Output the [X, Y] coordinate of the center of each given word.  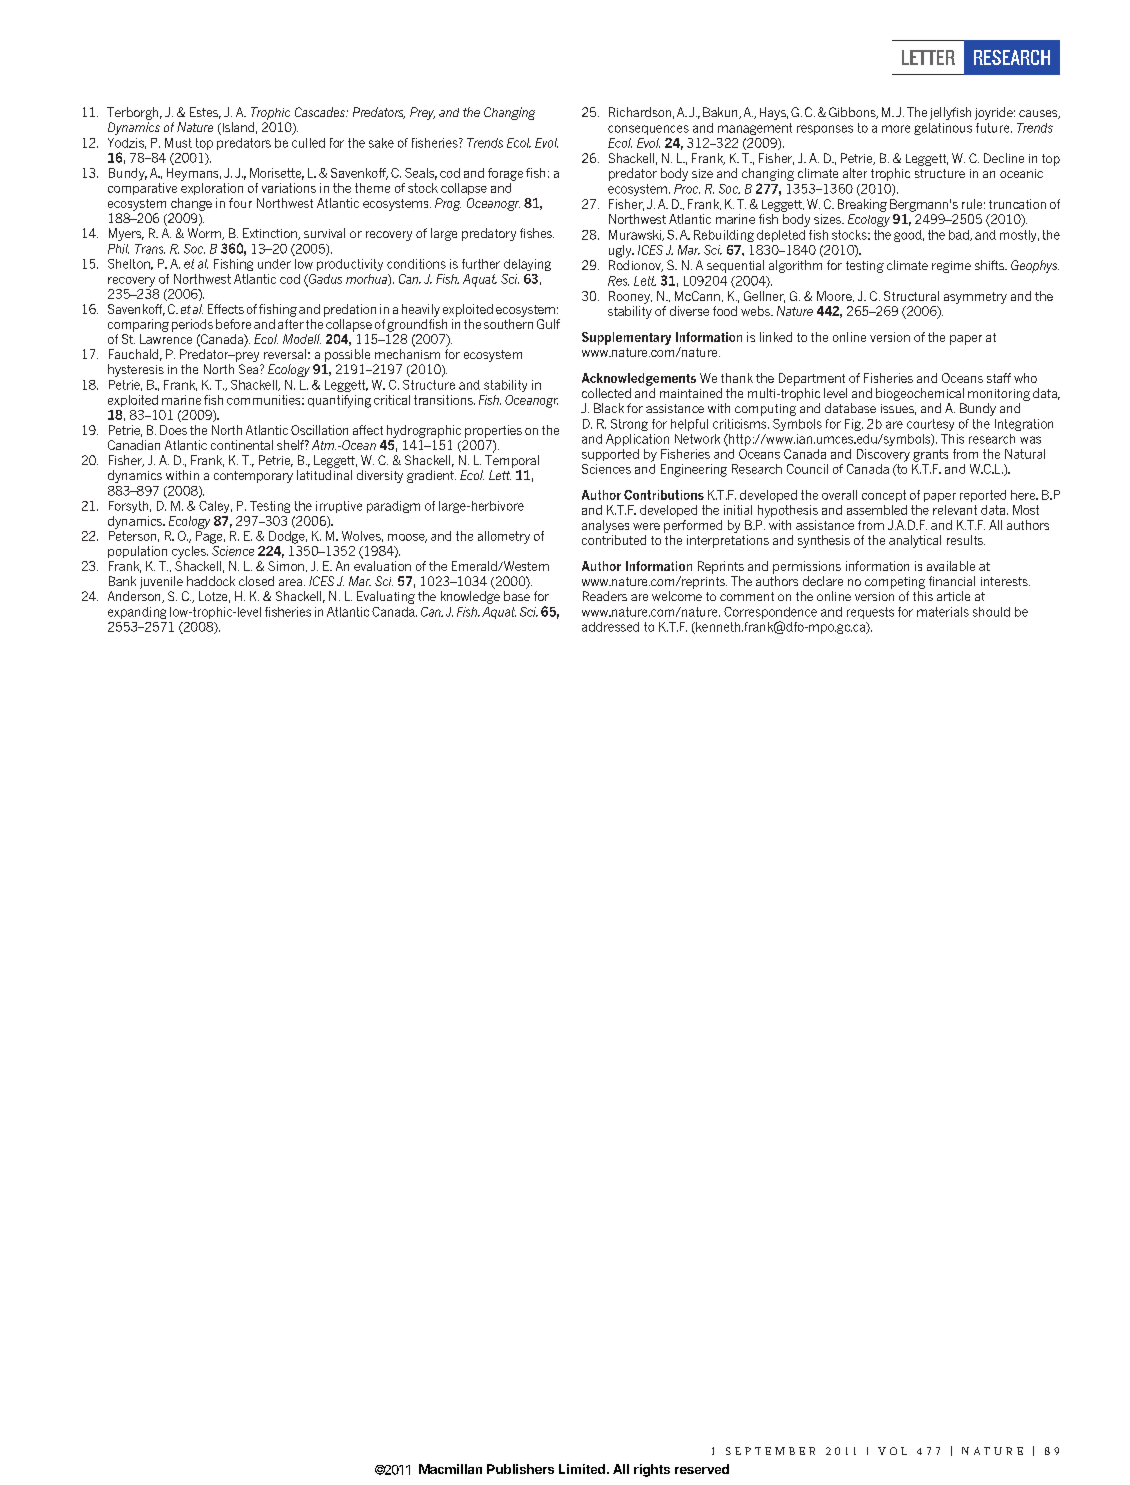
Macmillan [450, 1469]
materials [943, 612]
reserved [702, 1469]
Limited [582, 1469]
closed [256, 581]
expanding [137, 613]
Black [609, 408]
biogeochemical [920, 394]
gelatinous [943, 129]
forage [505, 174]
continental [242, 445]
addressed [610, 627]
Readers [605, 596]
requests [870, 613]
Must [178, 143]
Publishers [520, 1469]
